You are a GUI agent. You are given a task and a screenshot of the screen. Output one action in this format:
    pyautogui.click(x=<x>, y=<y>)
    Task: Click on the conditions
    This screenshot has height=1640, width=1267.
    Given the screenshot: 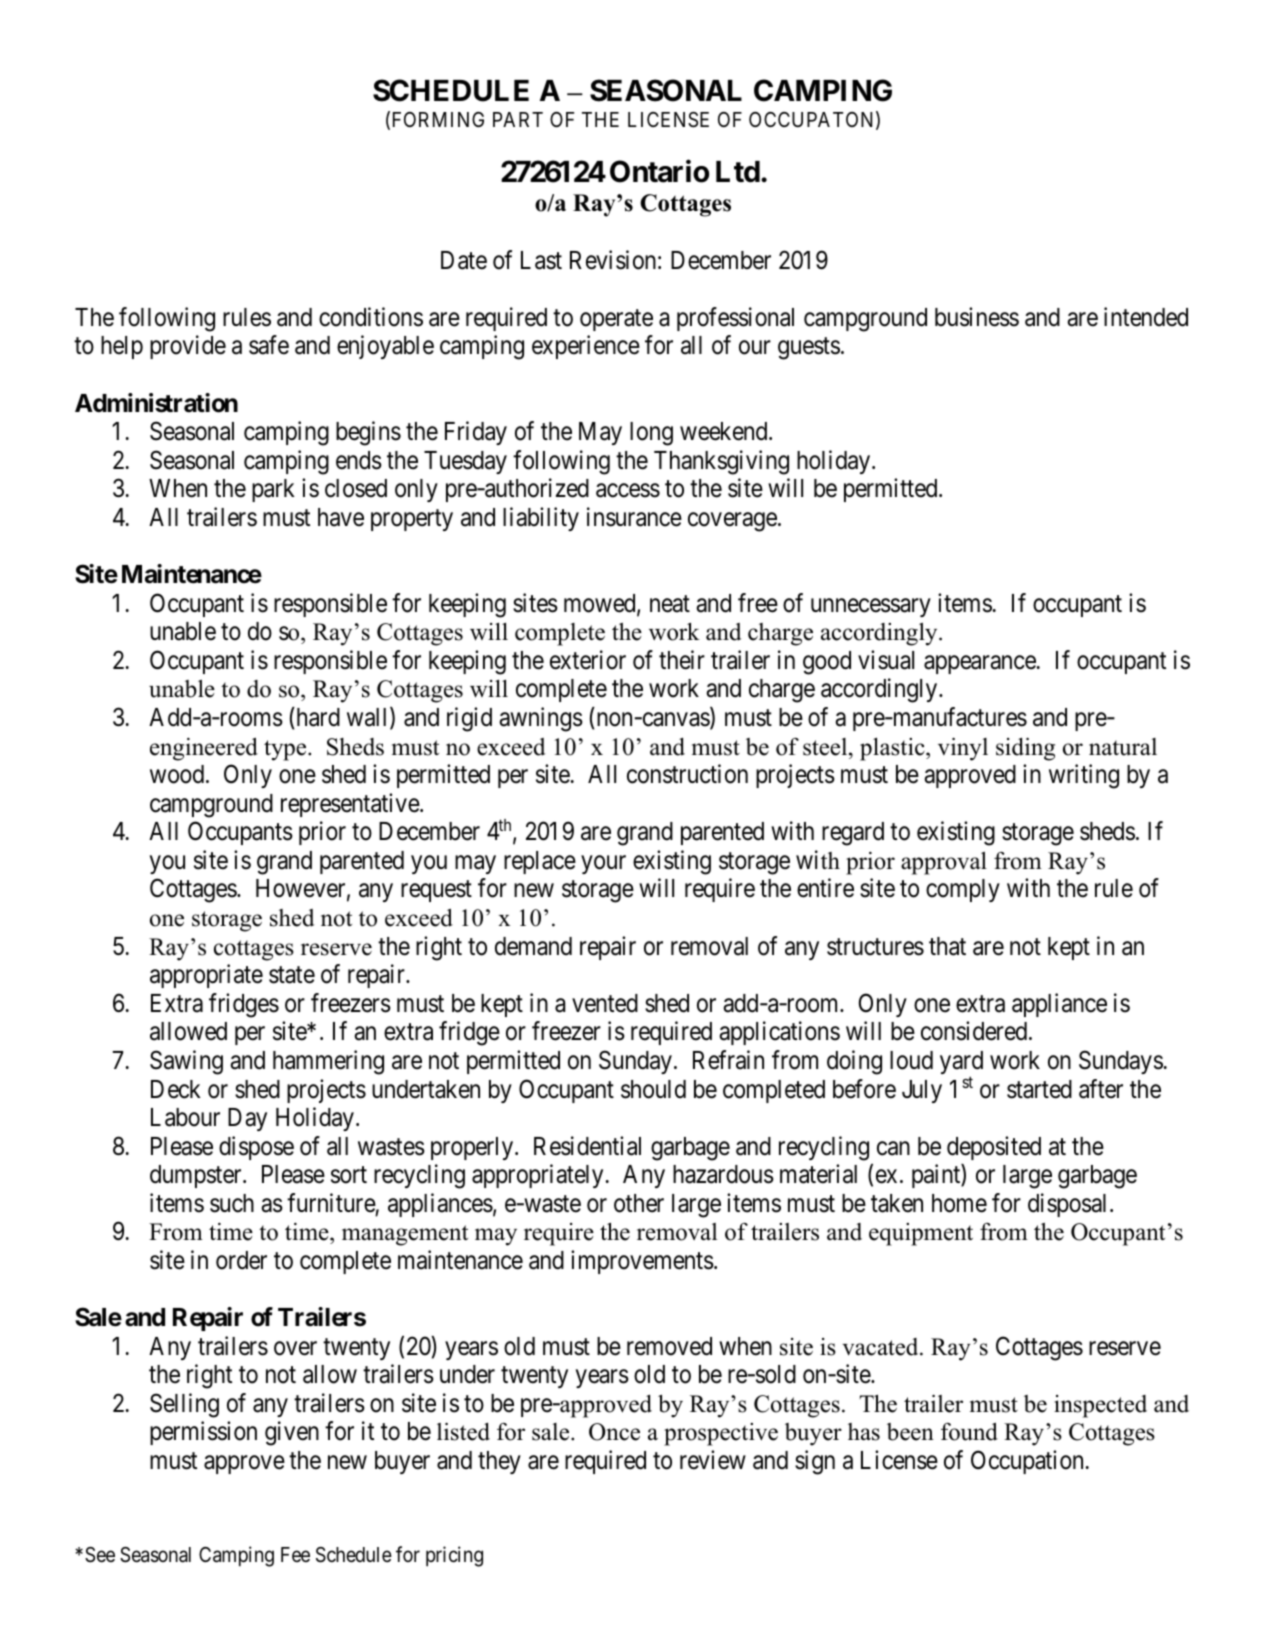 What is the action you would take?
    pyautogui.click(x=371, y=317)
